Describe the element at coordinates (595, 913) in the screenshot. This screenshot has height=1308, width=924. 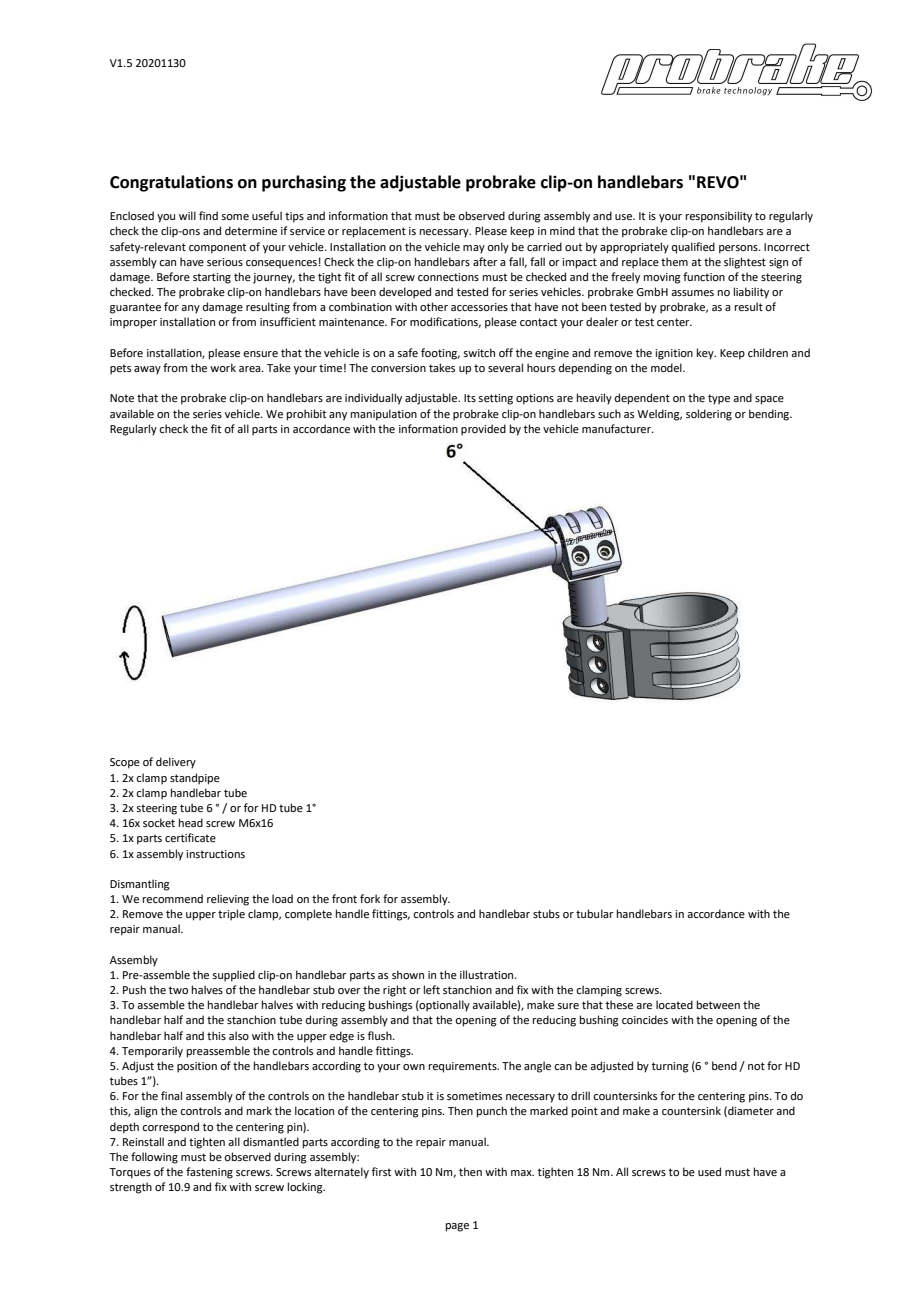
I see `tubular` at that location.
